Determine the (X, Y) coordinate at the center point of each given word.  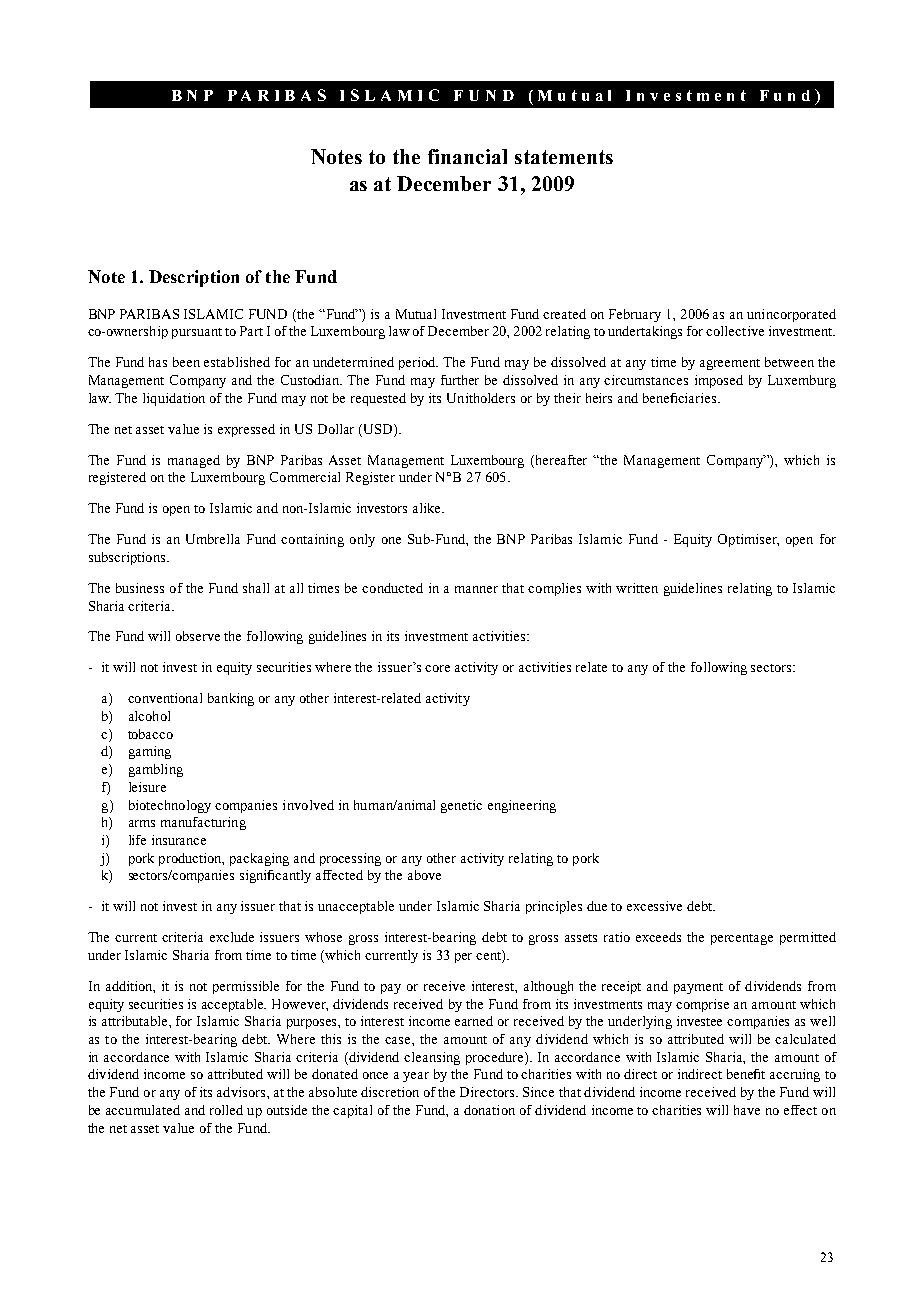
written (637, 588)
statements (564, 157)
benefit (746, 1074)
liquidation (174, 399)
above (424, 875)
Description (194, 278)
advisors (242, 1092)
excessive (654, 906)
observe (198, 636)
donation (489, 1110)
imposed (719, 381)
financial (467, 156)
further (460, 380)
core (437, 668)
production (191, 859)
